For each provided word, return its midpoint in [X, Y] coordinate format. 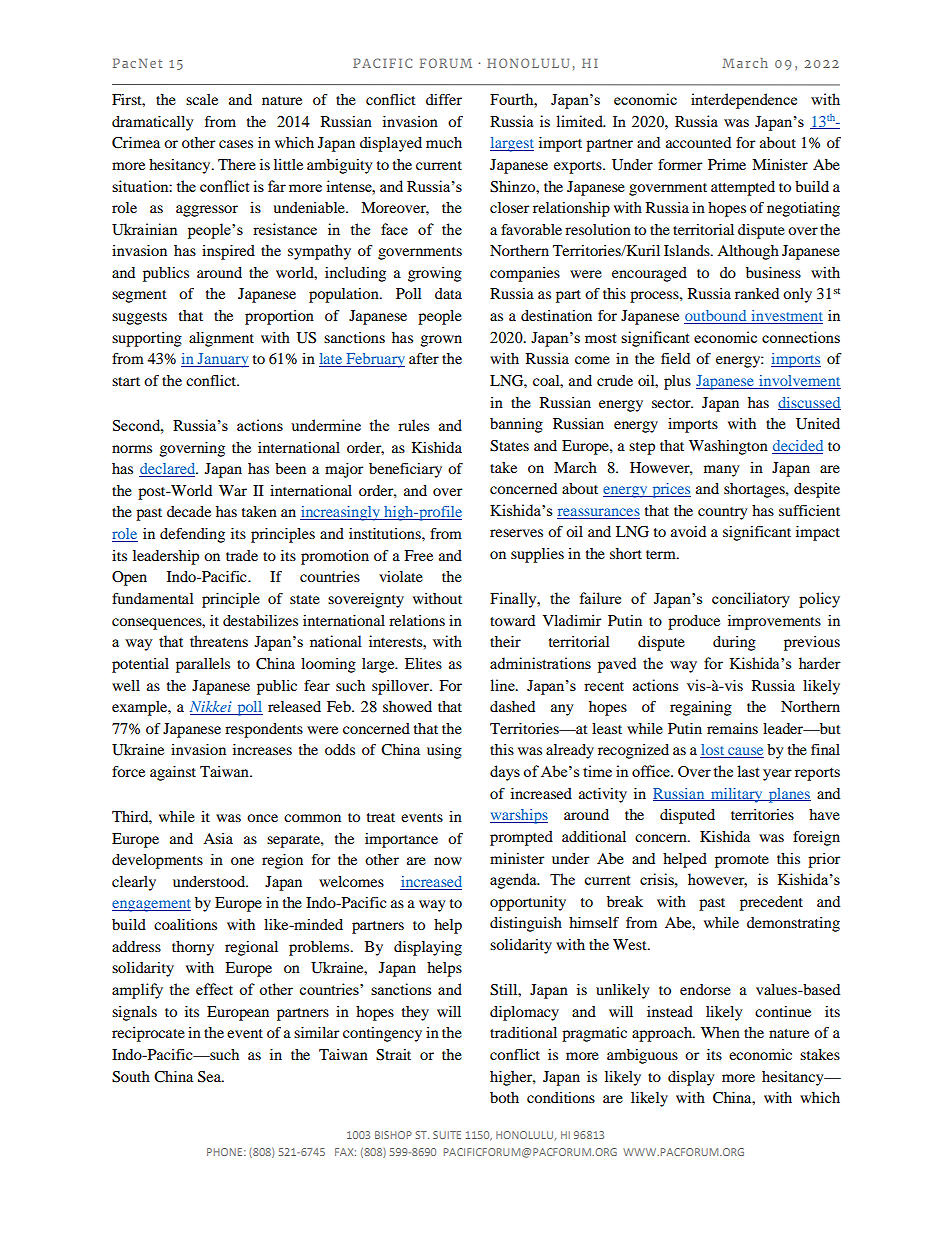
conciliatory [751, 600]
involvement [799, 382]
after [424, 358]
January [222, 360]
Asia [218, 838]
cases [236, 144]
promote [742, 861]
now [448, 861]
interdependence [744, 101]
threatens [219, 641]
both [504, 1097]
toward [512, 620]
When [720, 1032]
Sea [211, 1077]
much [444, 142]
